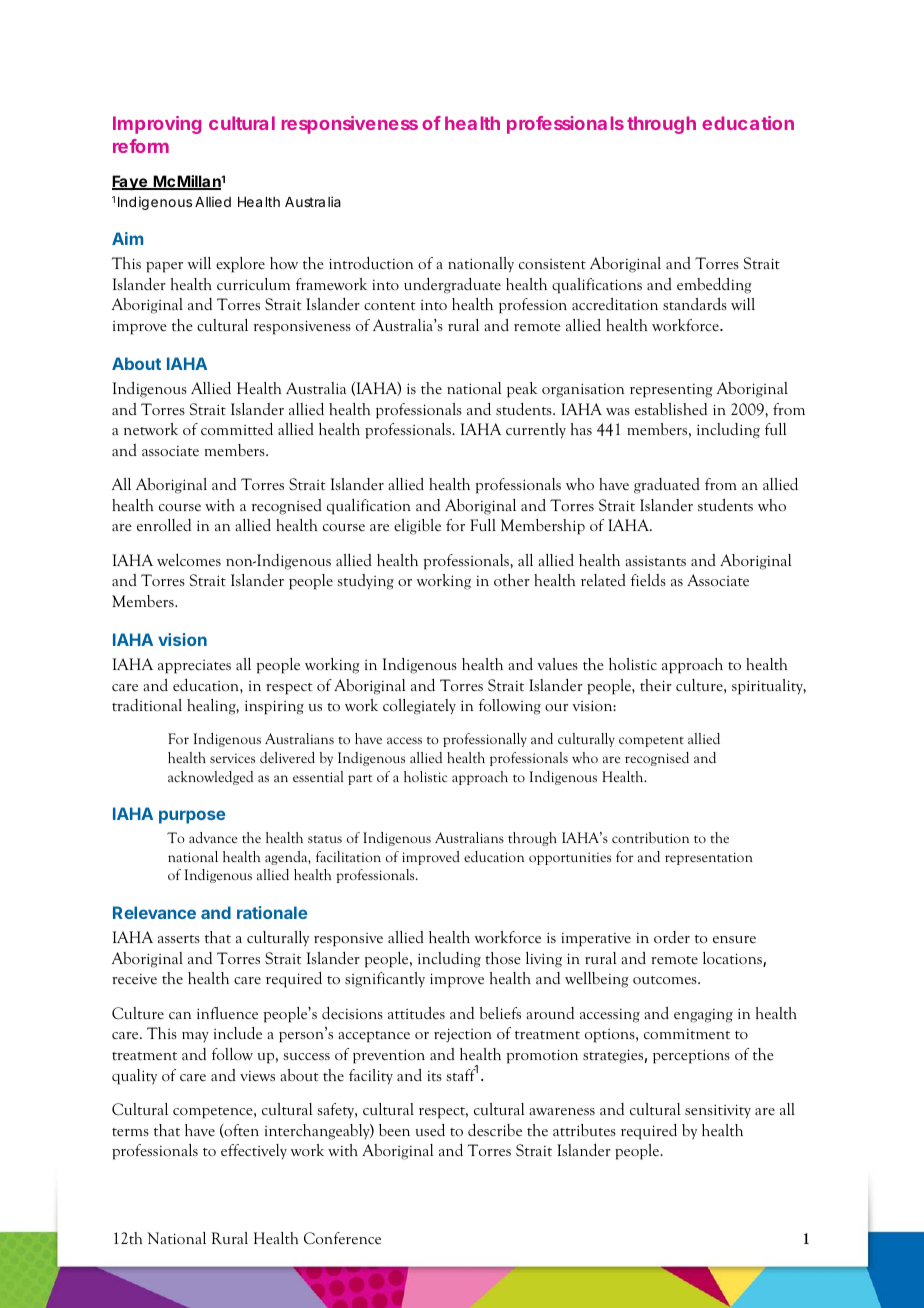 Image resolution: width=924 pixels, height=1308 pixels. I want to click on appreciates, so click(194, 667).
